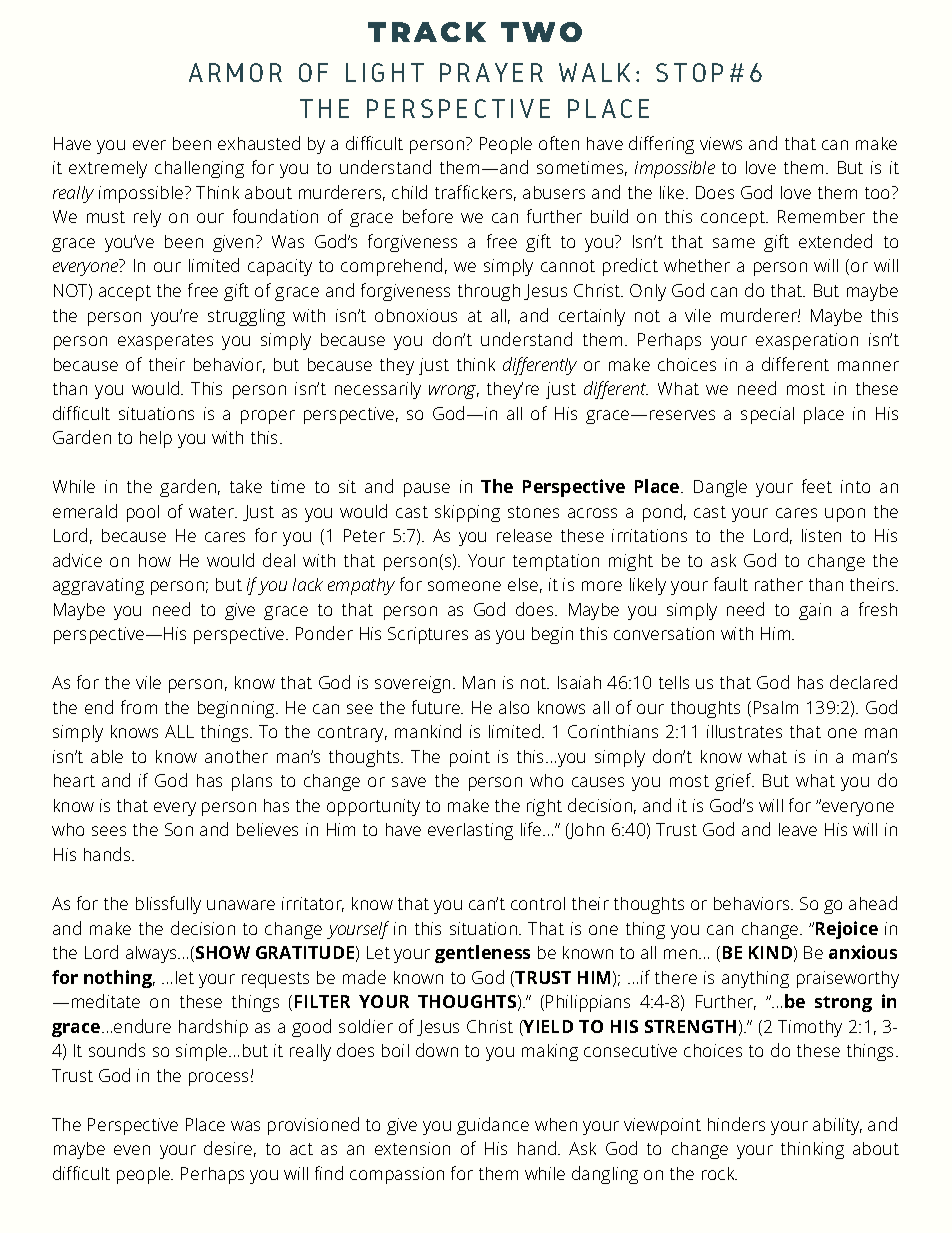 The height and width of the image is (1233, 952). What do you see at coordinates (168, 905) in the image?
I see `blissfully` at bounding box center [168, 905].
